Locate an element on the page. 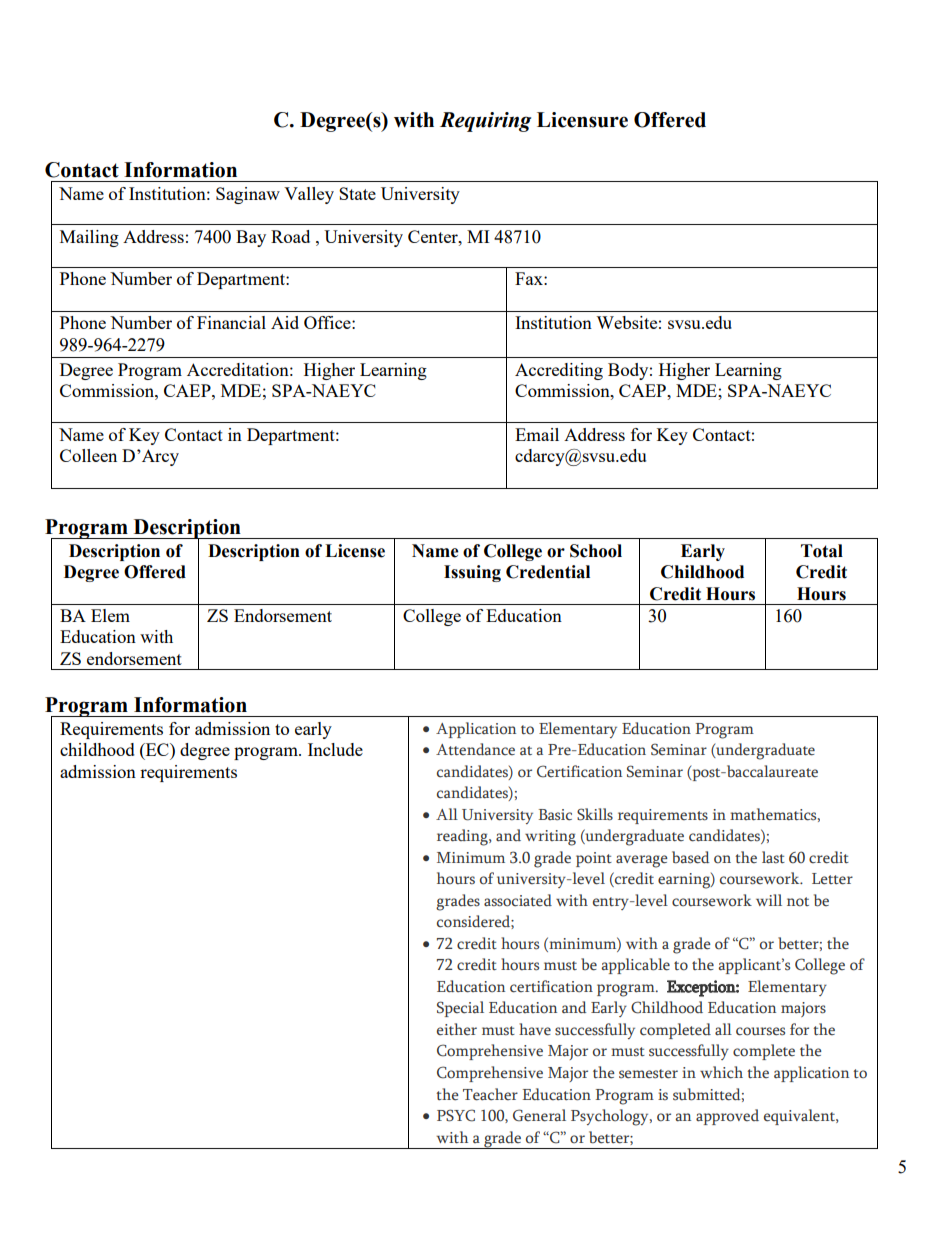 The image size is (952, 1233). either is located at coordinates (457, 1029).
